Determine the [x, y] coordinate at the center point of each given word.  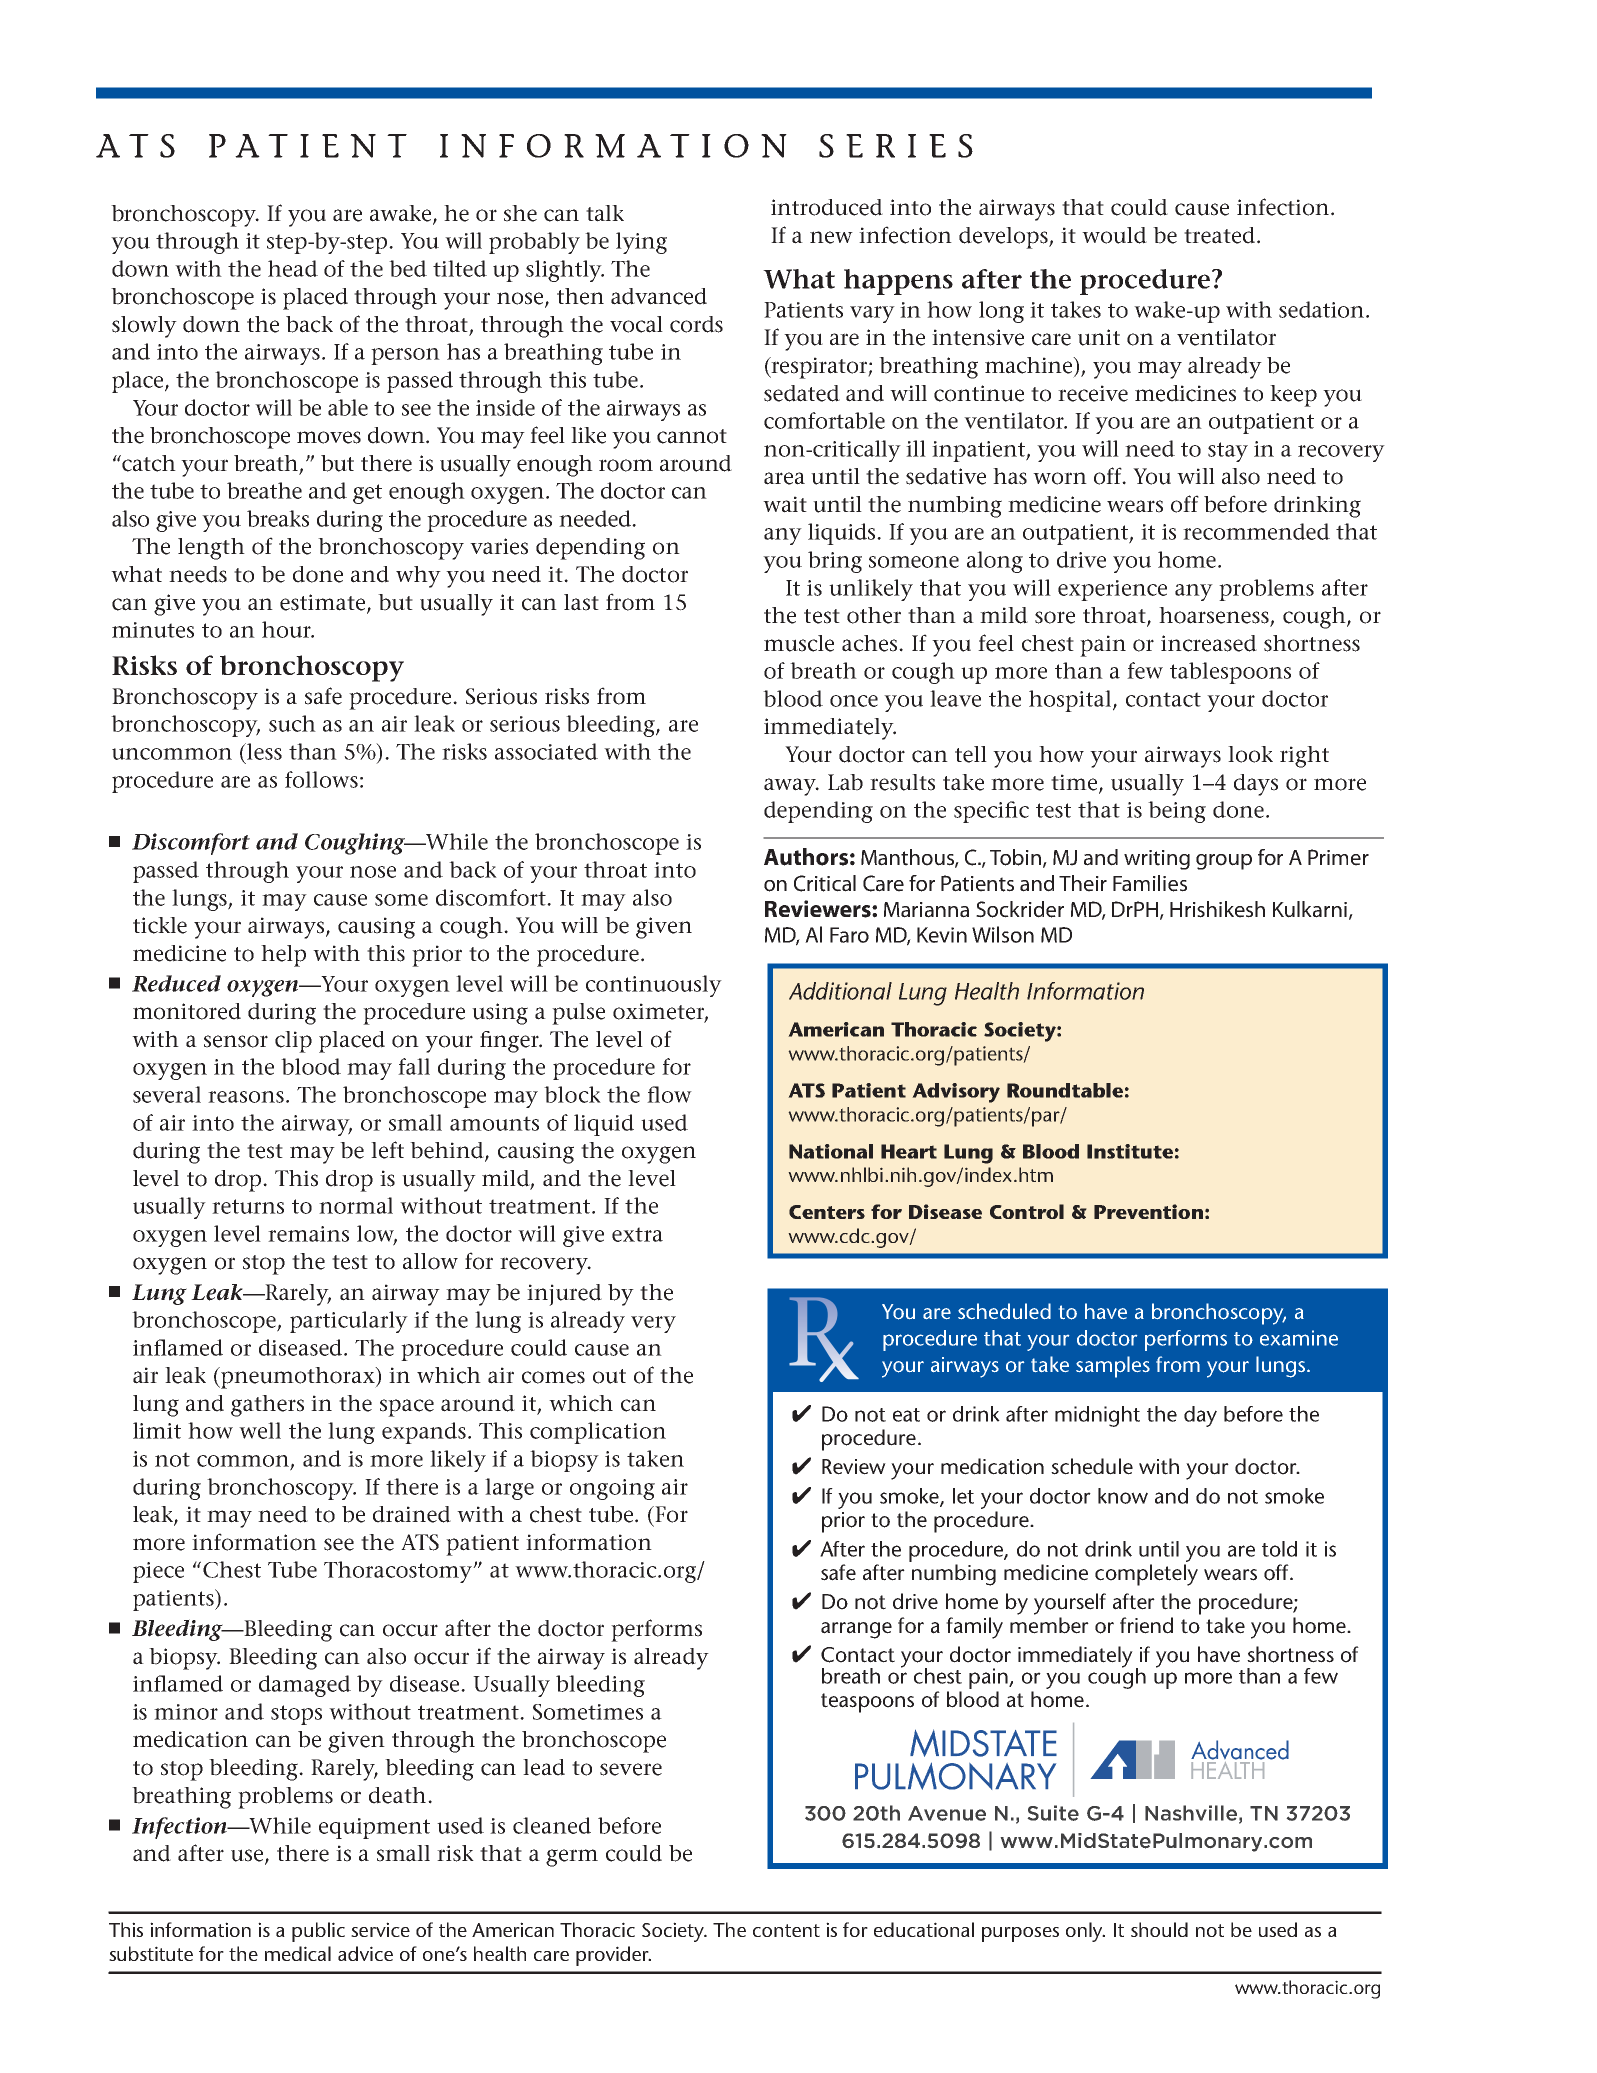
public [318, 1932]
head [293, 268]
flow [669, 1094]
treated [1219, 235]
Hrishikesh [1217, 909]
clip [293, 1042]
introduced [827, 207]
